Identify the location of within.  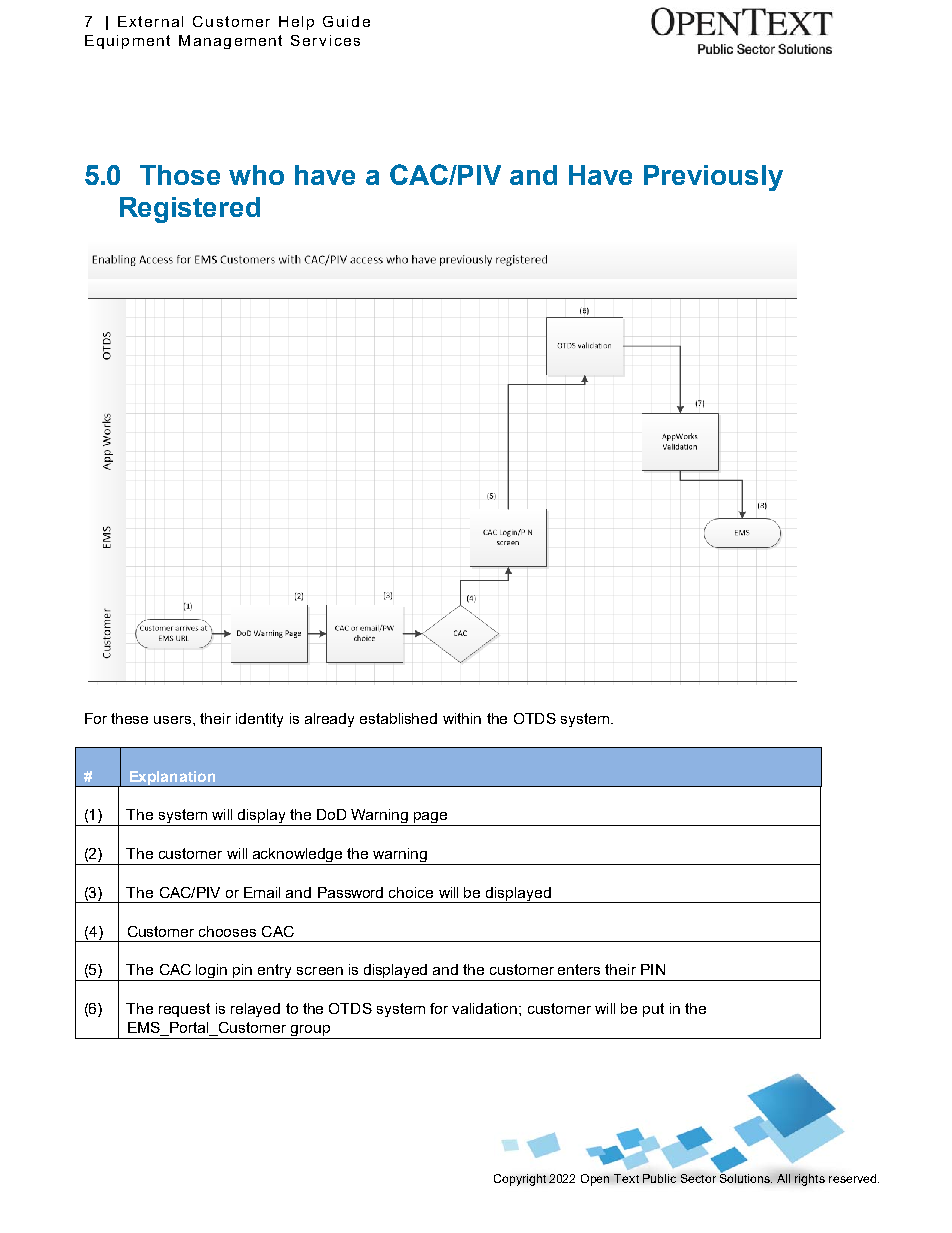
(462, 718).
